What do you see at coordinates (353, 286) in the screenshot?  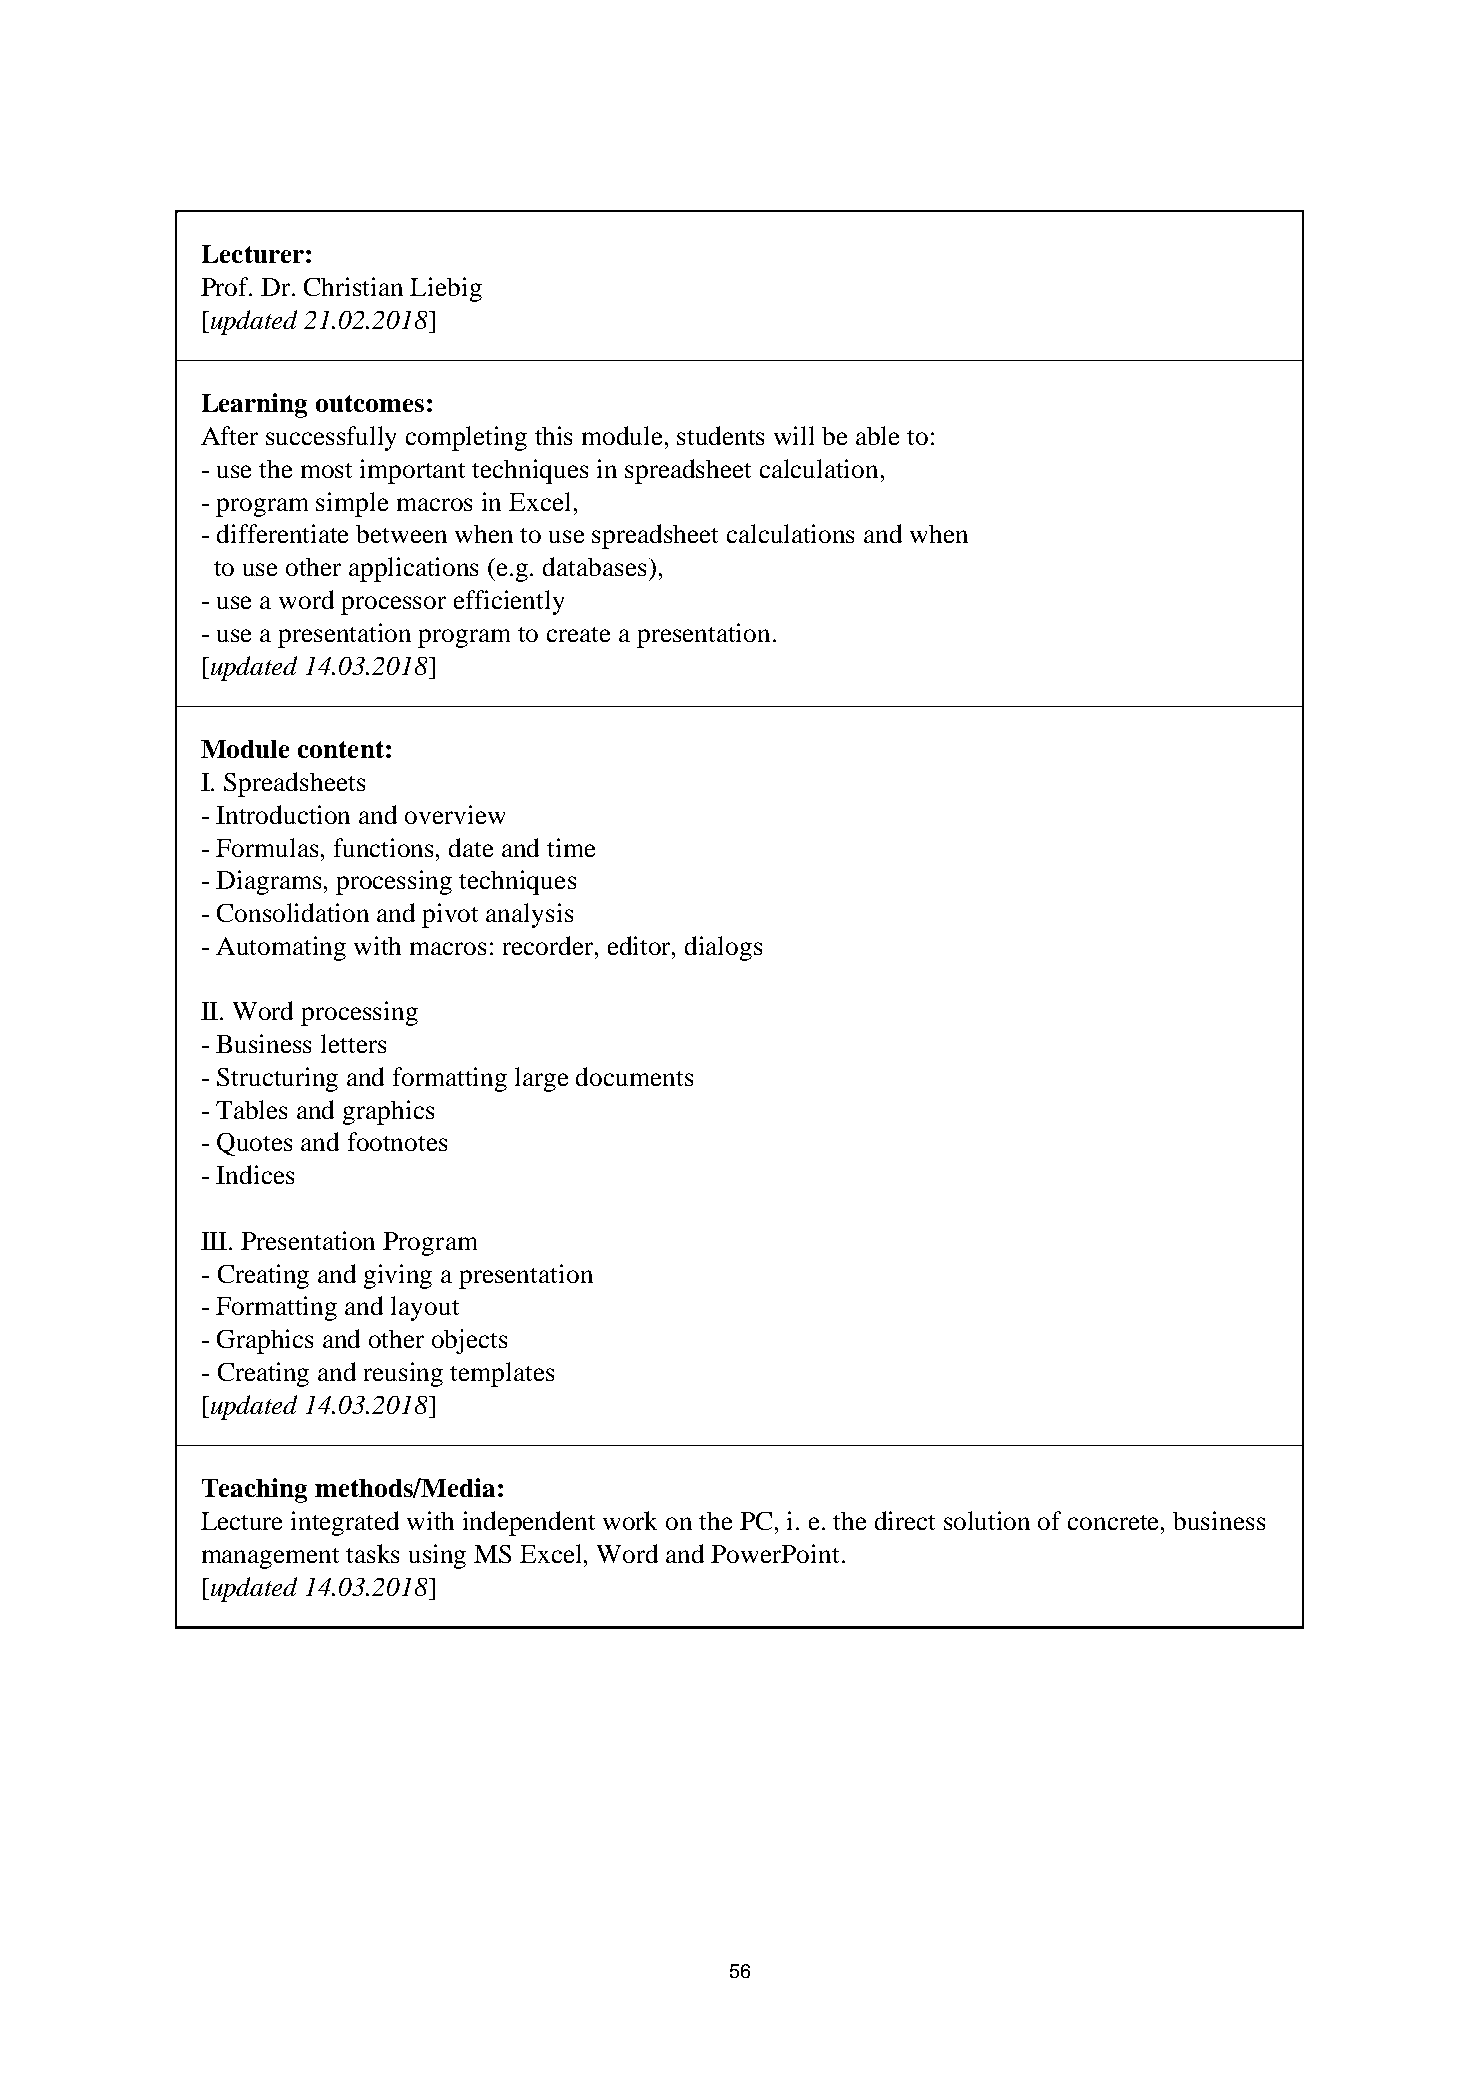 I see `Christian` at bounding box center [353, 286].
